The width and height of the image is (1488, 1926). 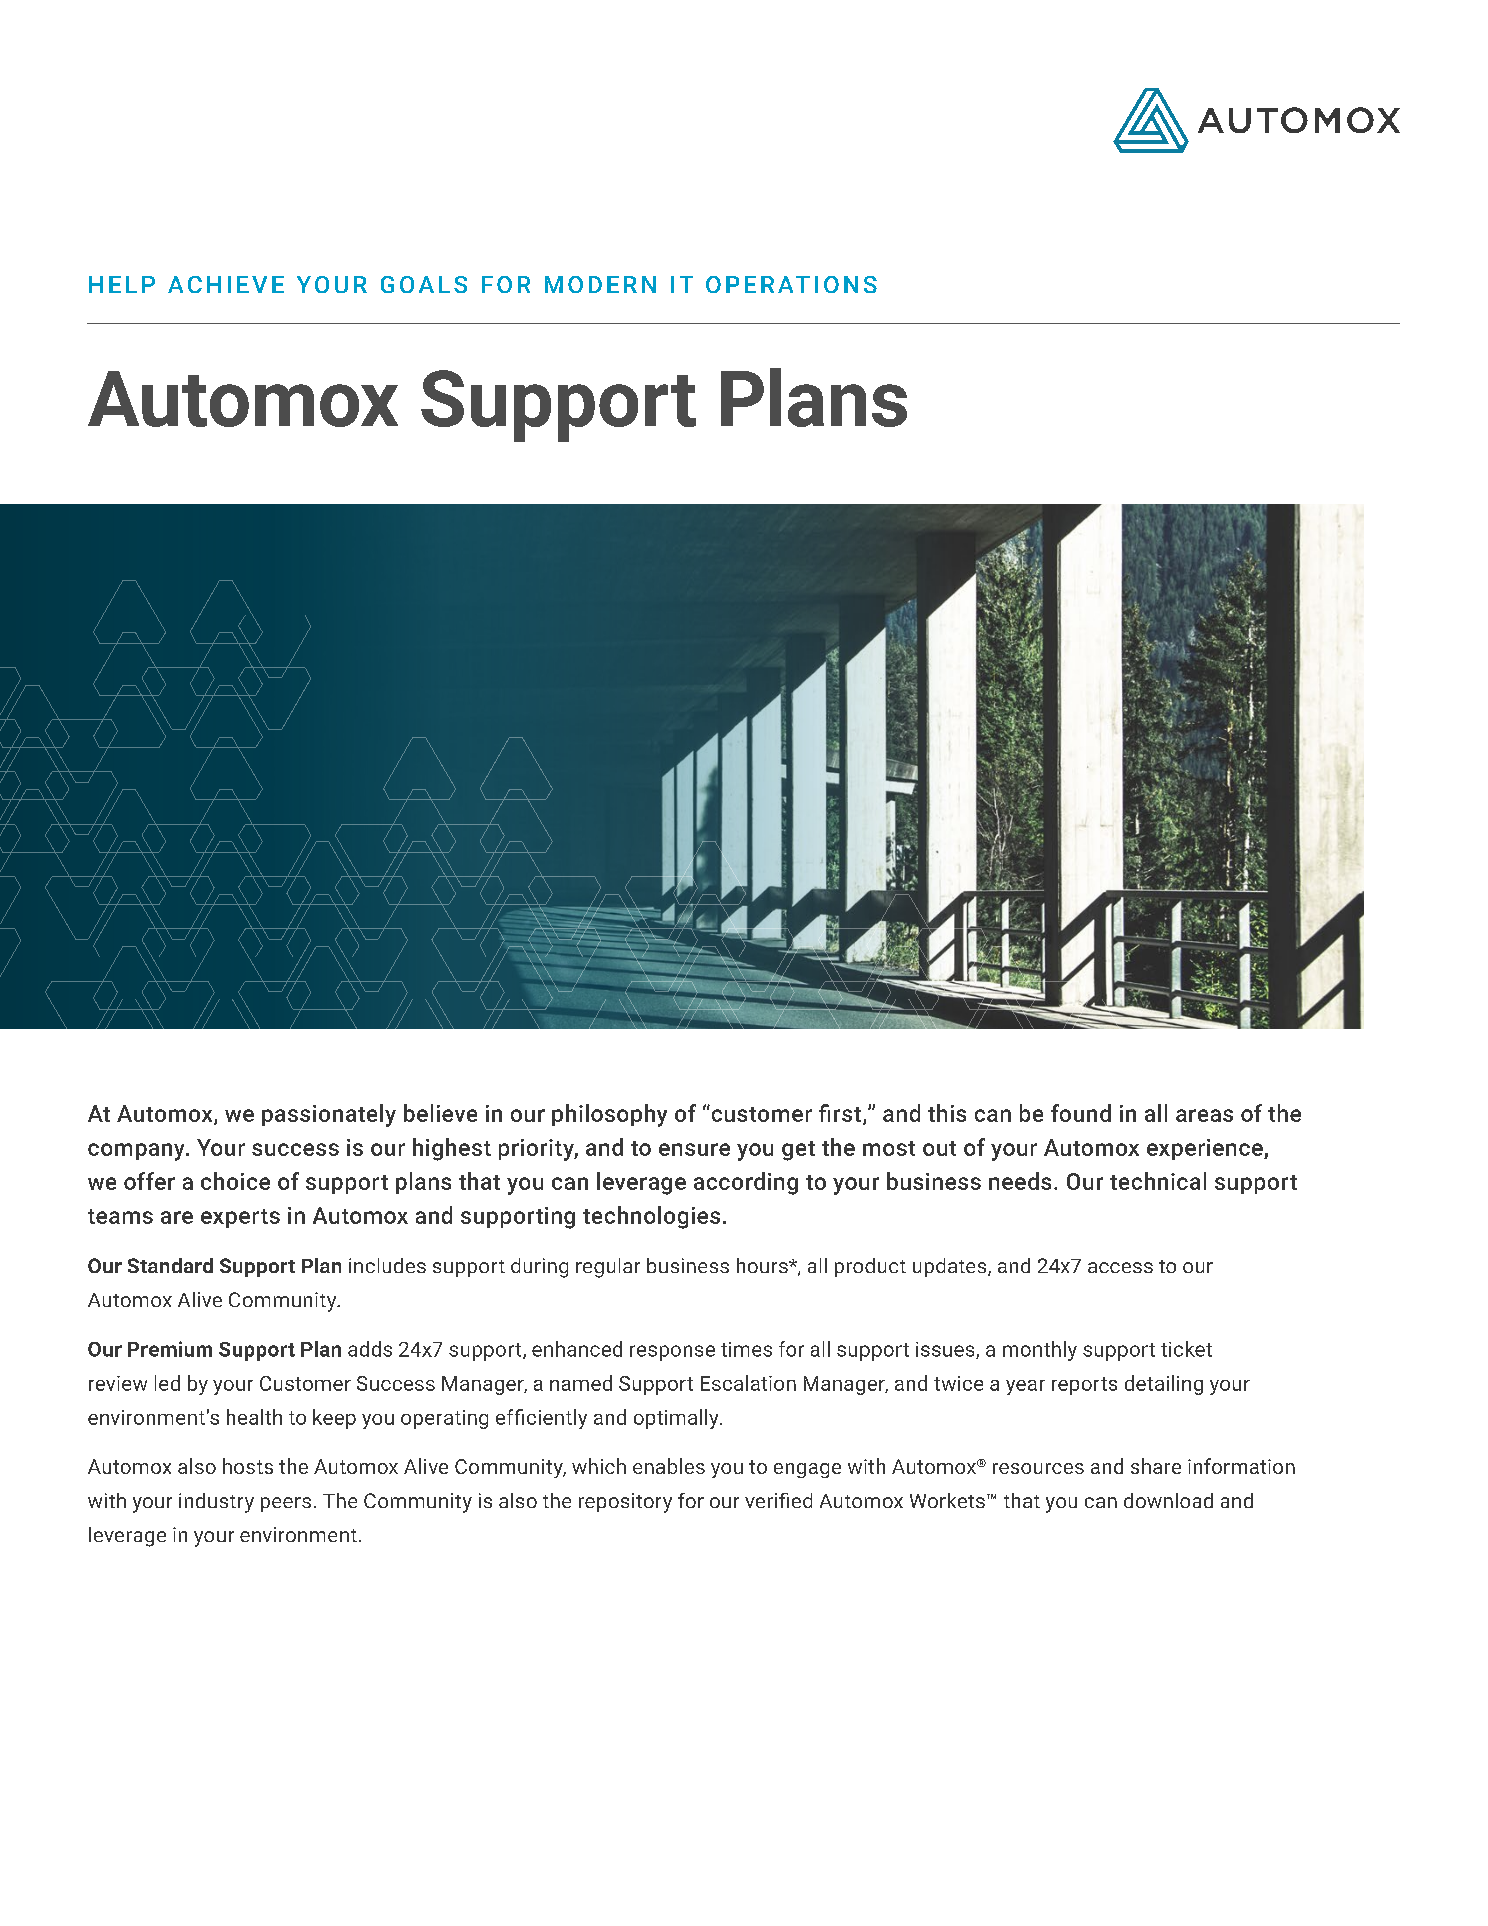 I want to click on response, so click(x=672, y=1353).
